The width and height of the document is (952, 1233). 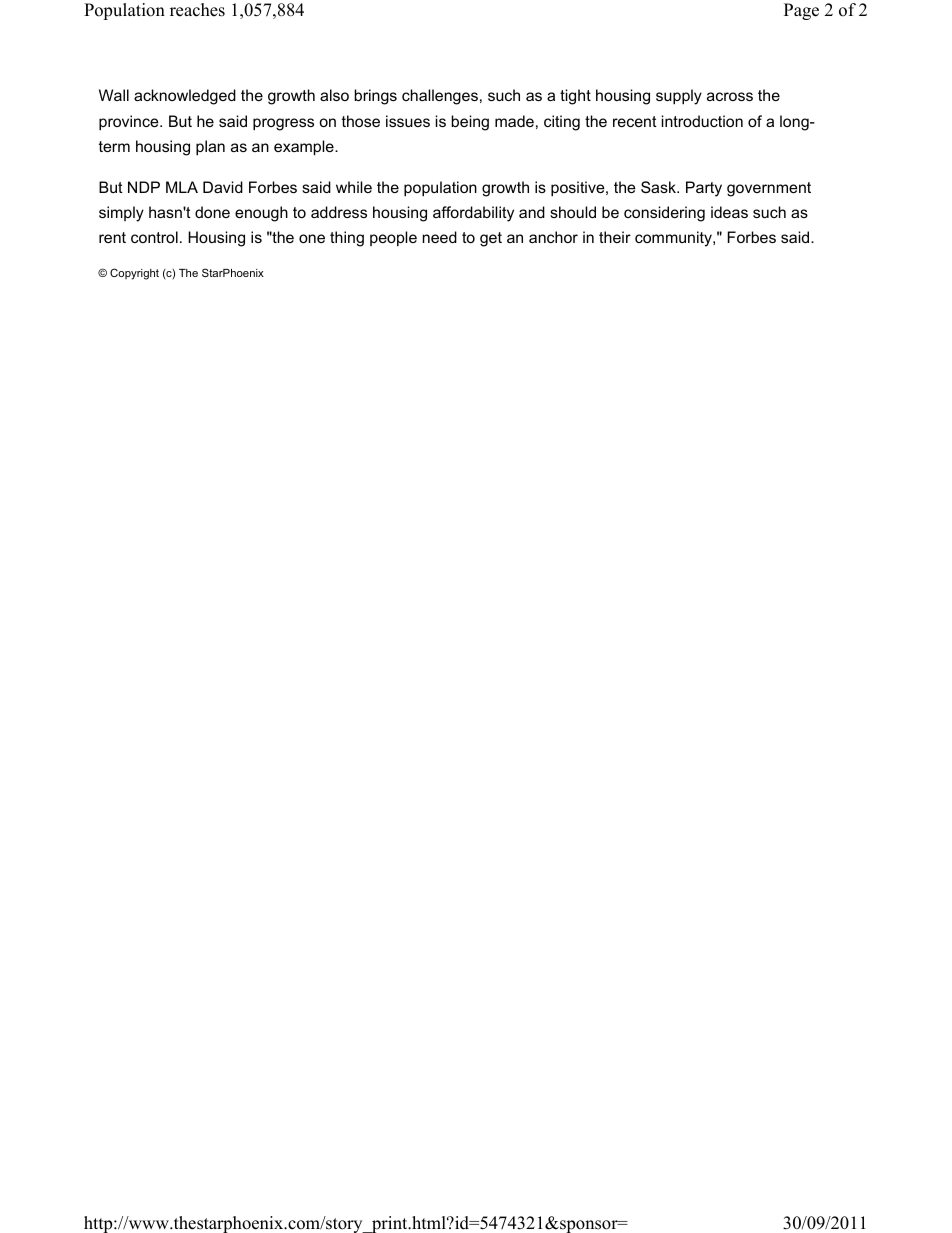 I want to click on introduction, so click(x=702, y=121).
